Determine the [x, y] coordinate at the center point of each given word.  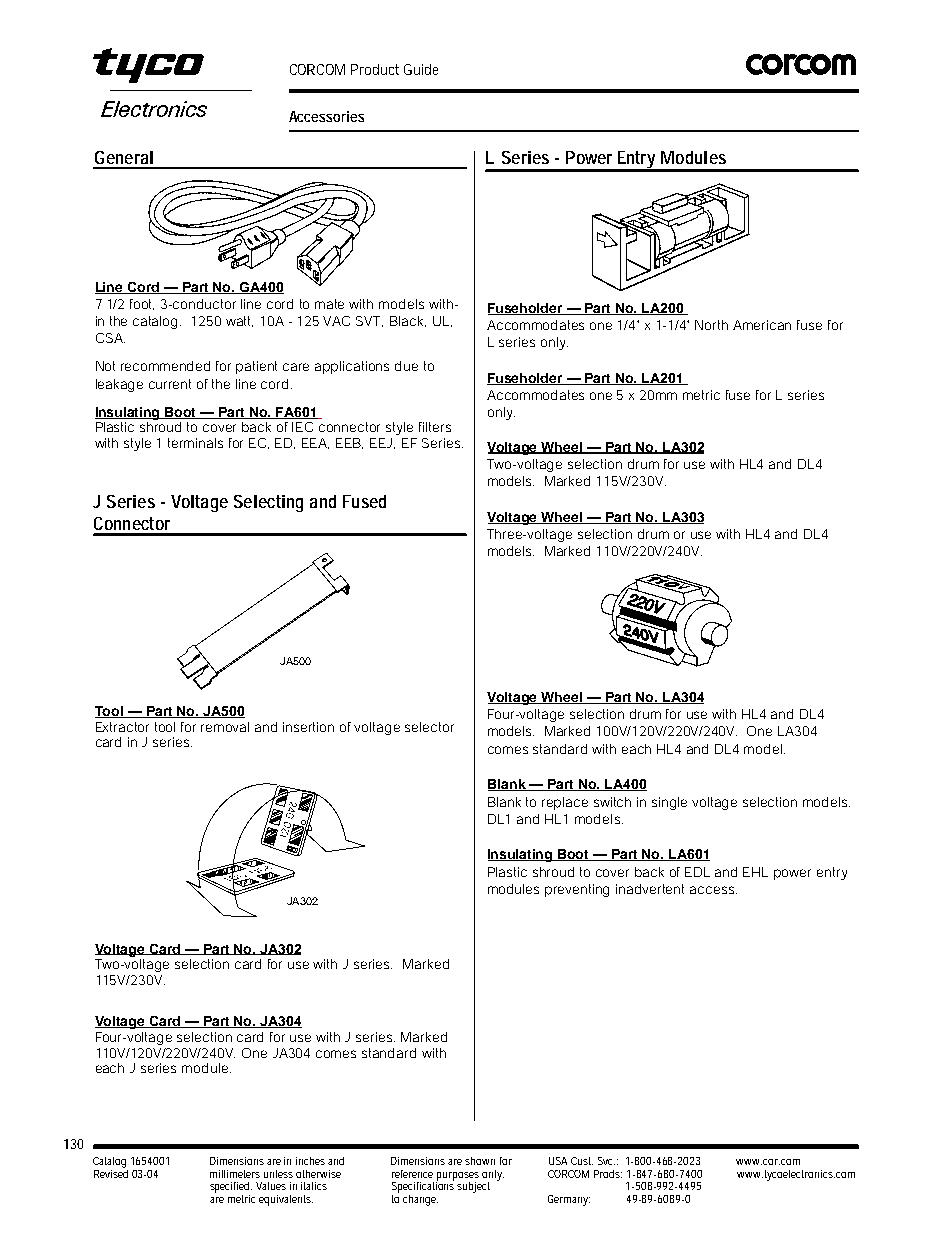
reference [412, 1174]
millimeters [235, 1174]
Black [408, 321]
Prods [608, 1174]
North [711, 325]
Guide [421, 69]
